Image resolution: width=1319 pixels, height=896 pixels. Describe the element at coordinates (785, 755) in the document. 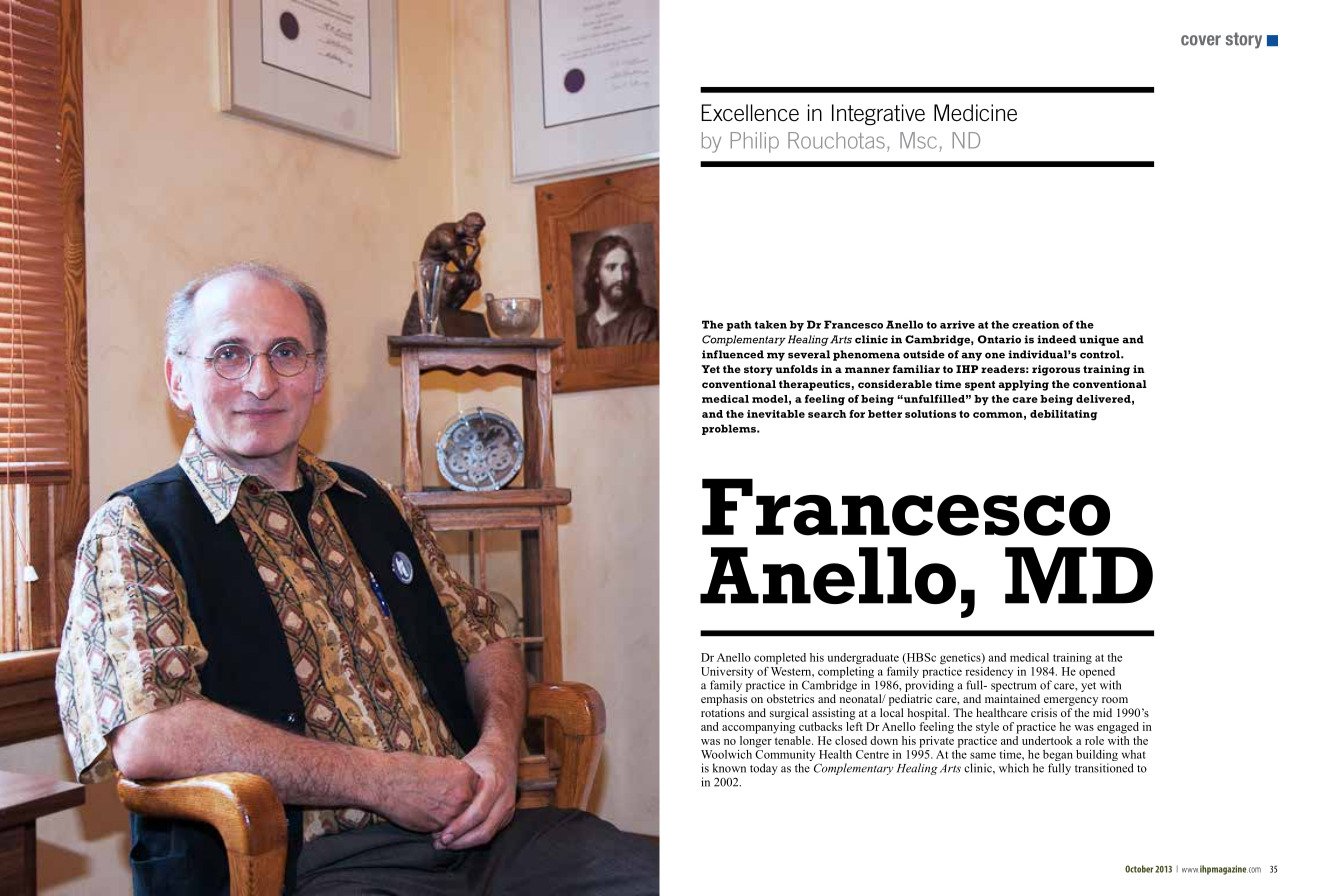

I see `Community` at that location.
